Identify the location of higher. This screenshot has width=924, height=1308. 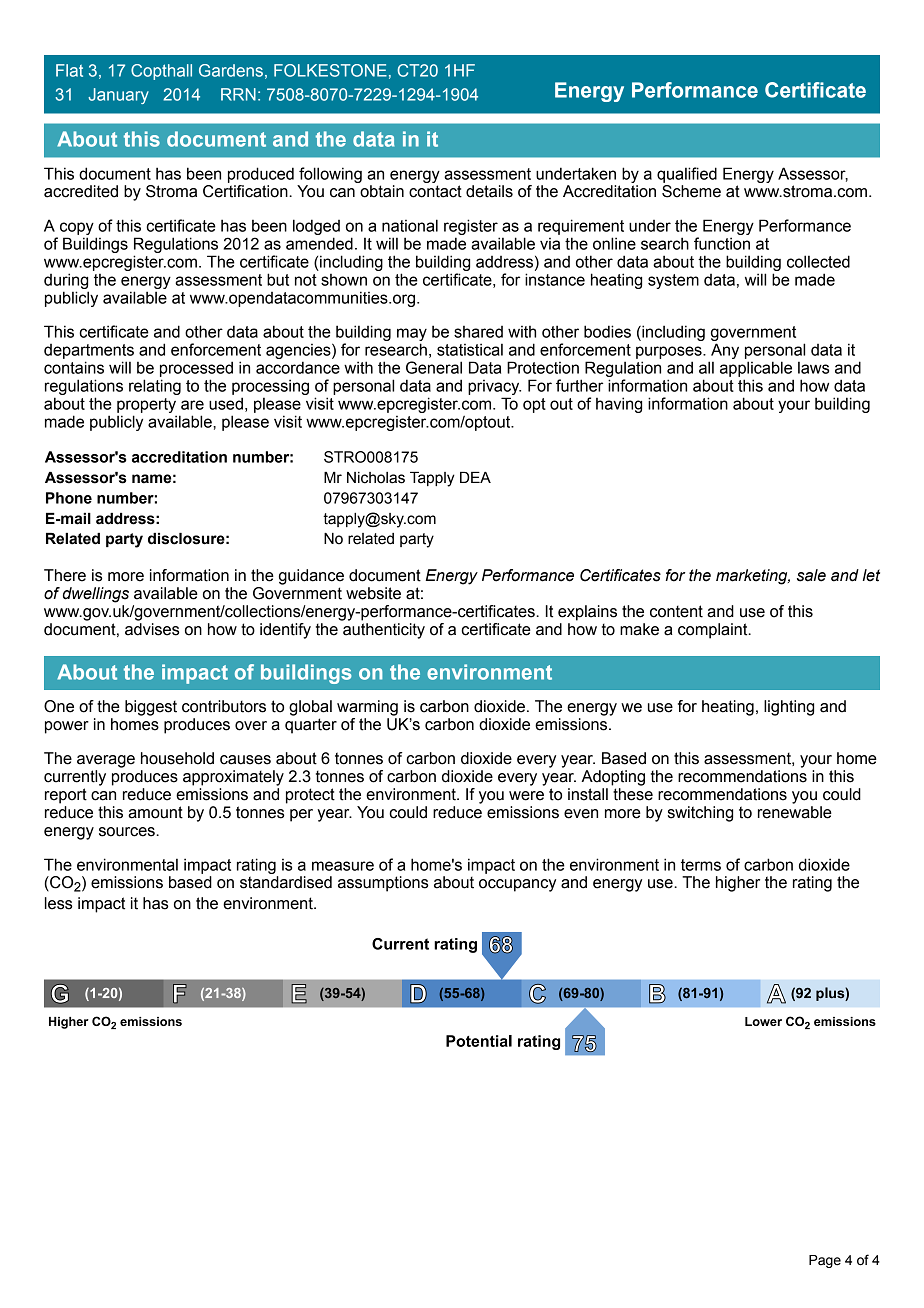
(738, 884).
